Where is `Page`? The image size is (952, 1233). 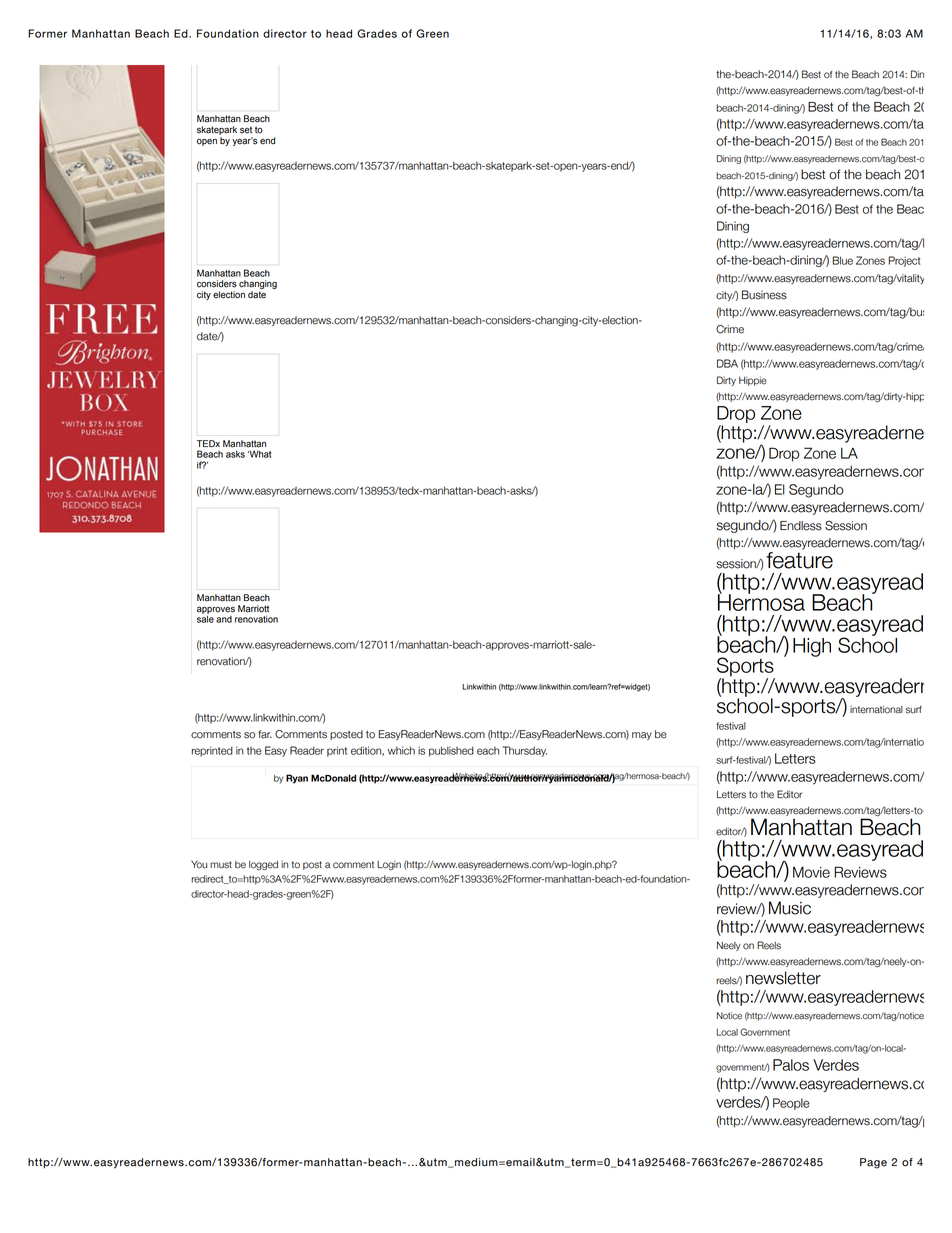
Page is located at coordinates (873, 1163).
